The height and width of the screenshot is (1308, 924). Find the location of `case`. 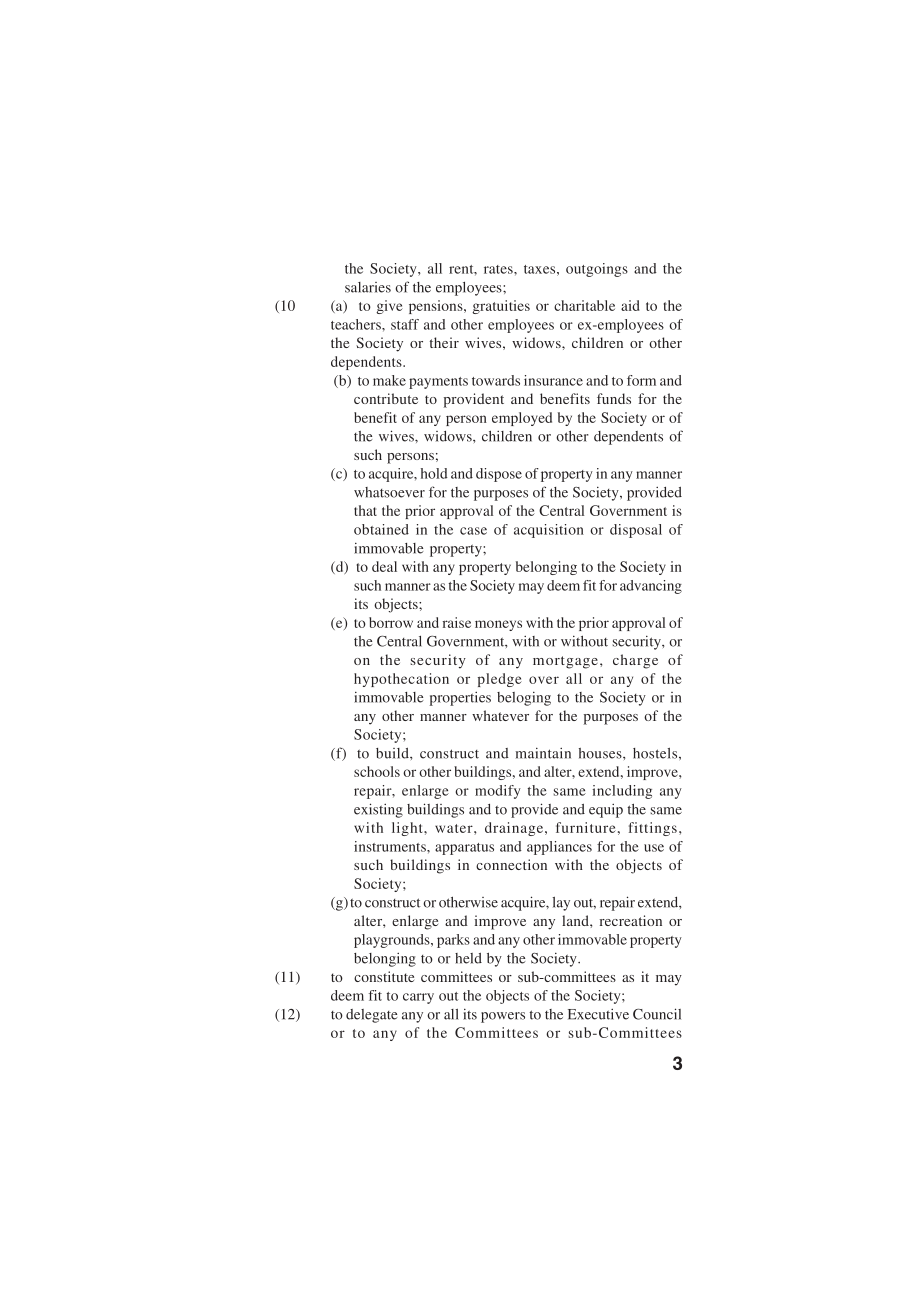

case is located at coordinates (473, 531).
